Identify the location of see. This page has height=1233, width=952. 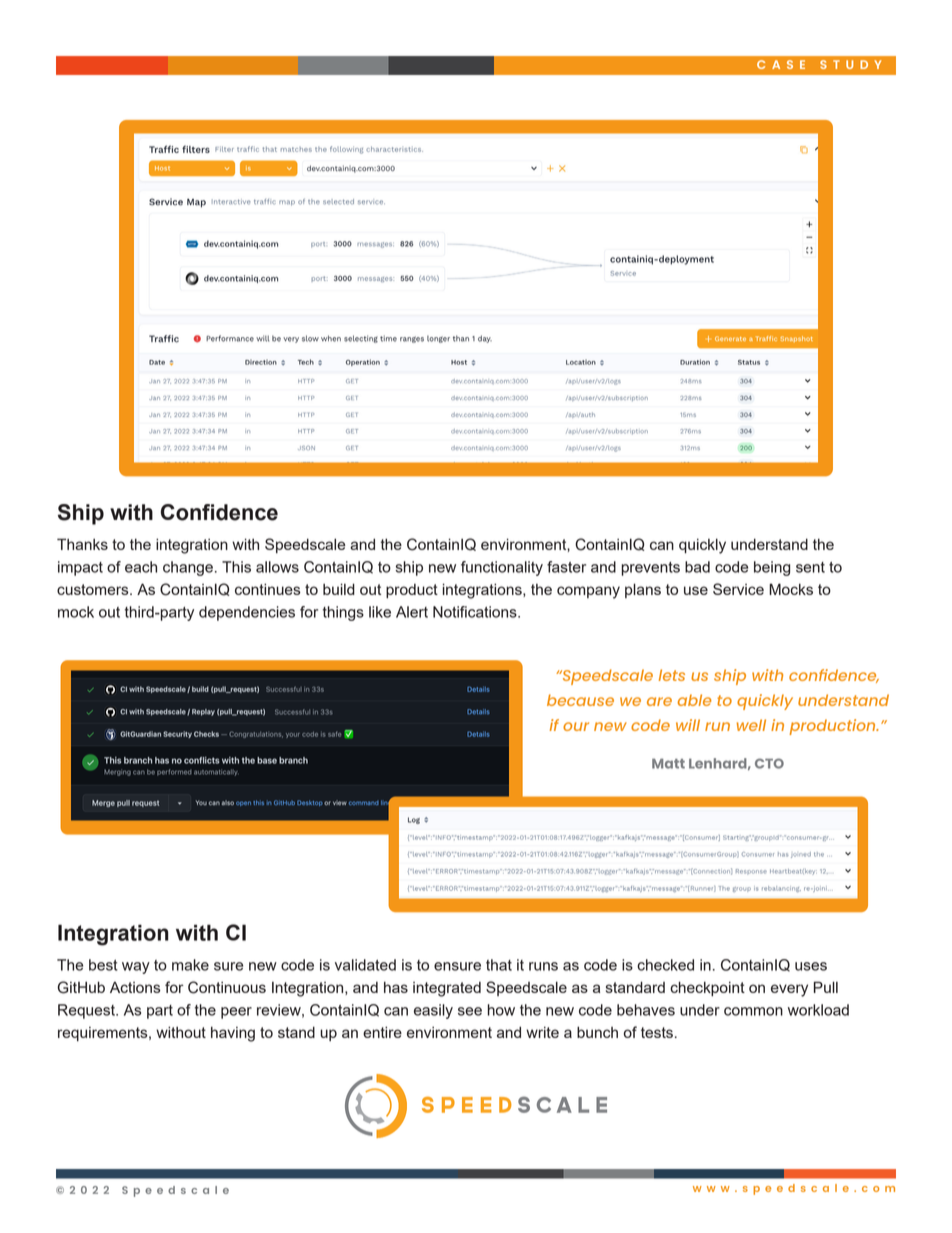
(470, 1011).
